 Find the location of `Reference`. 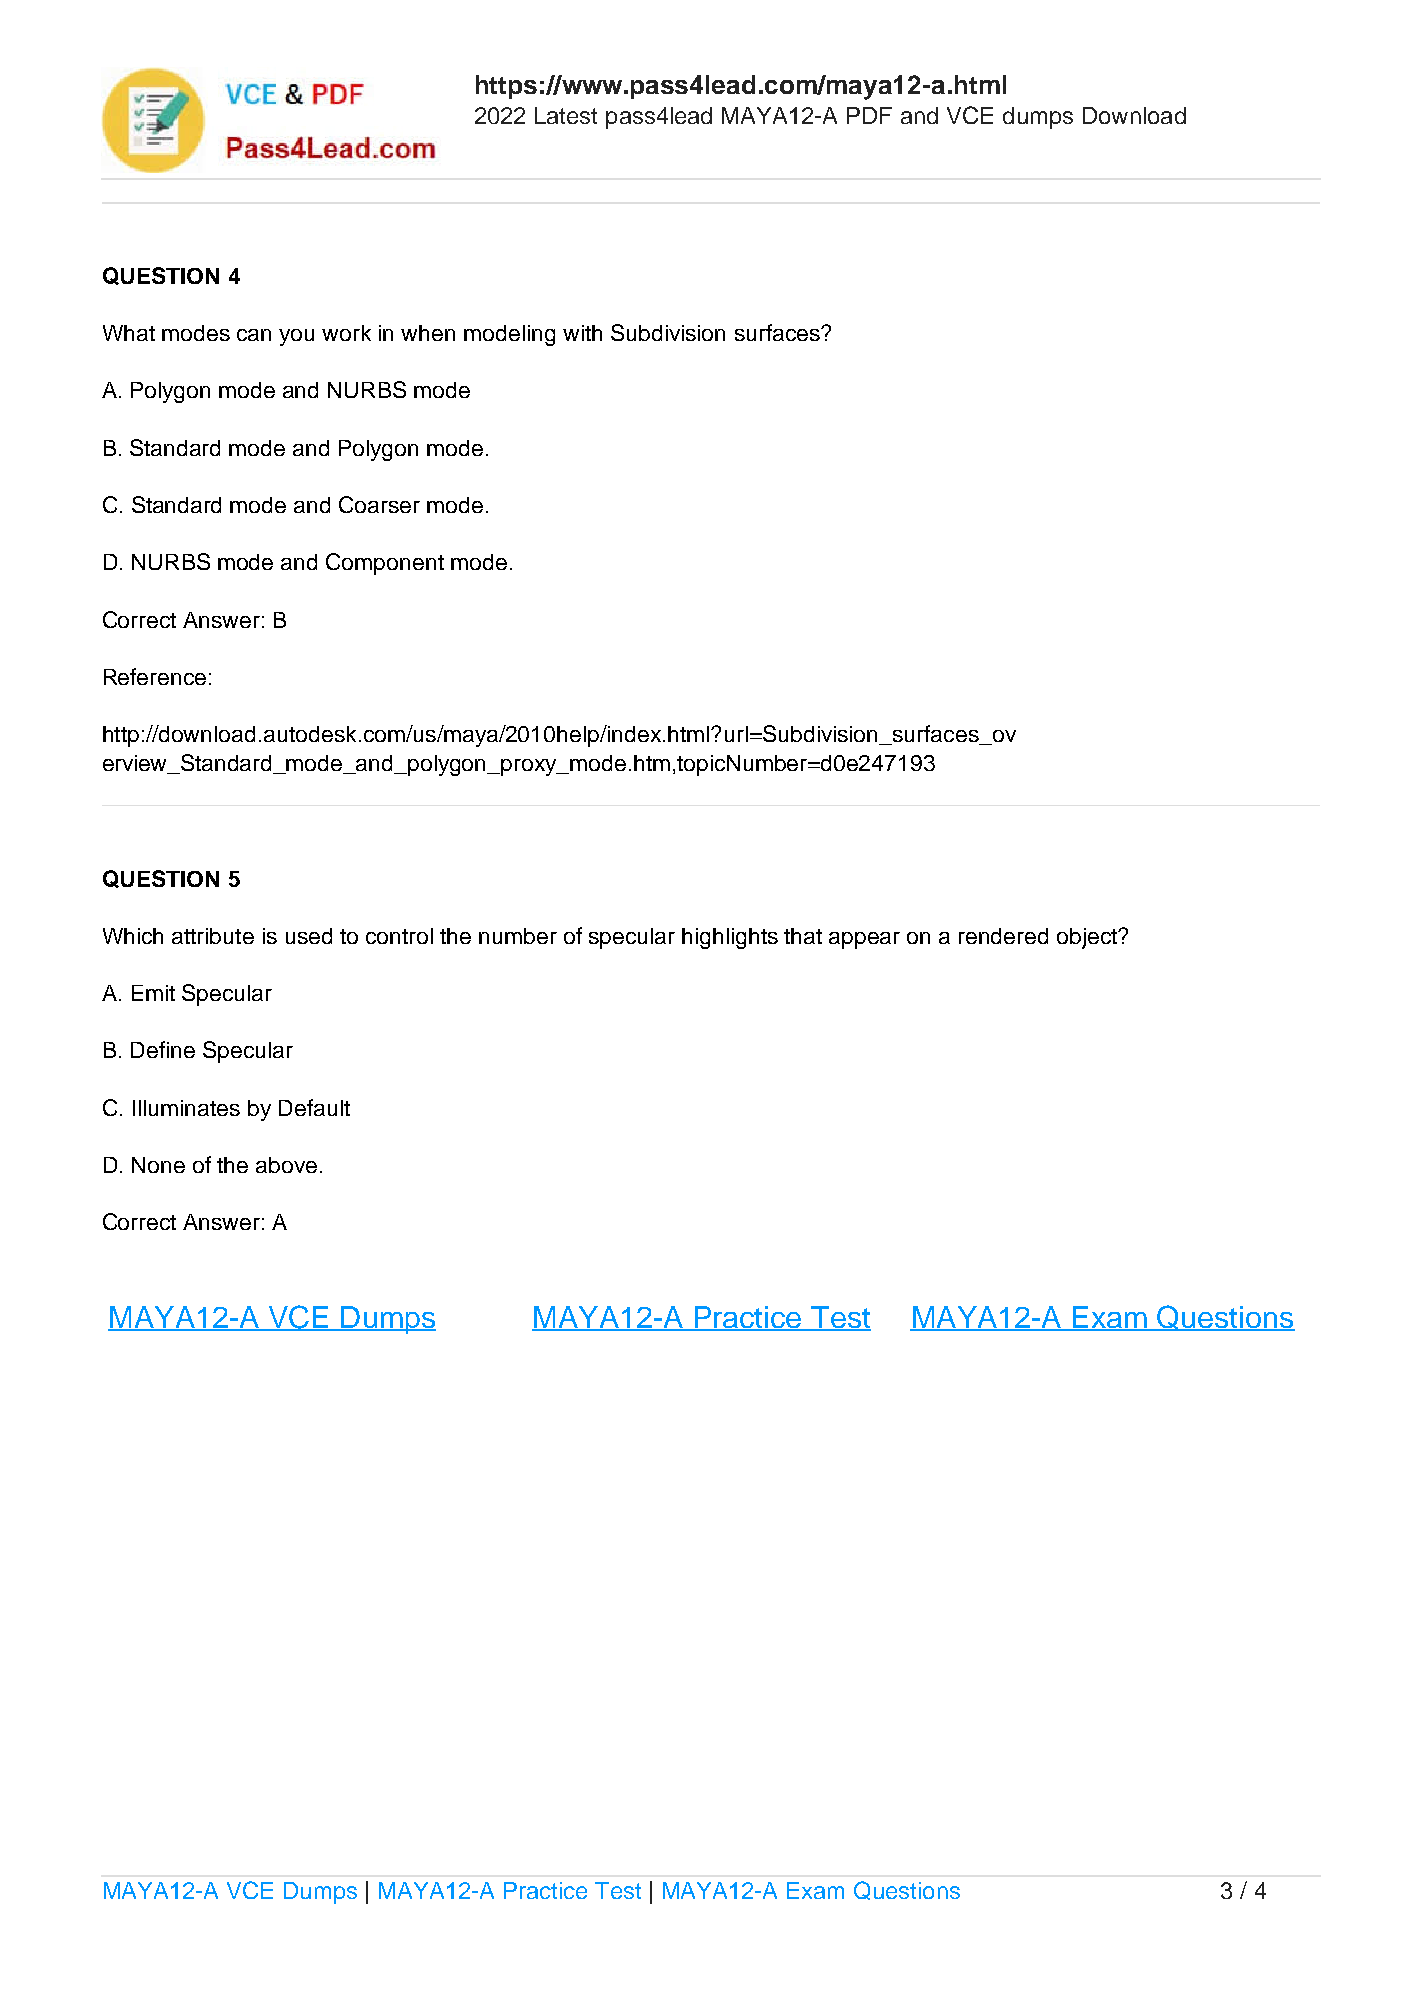

Reference is located at coordinates (155, 676).
